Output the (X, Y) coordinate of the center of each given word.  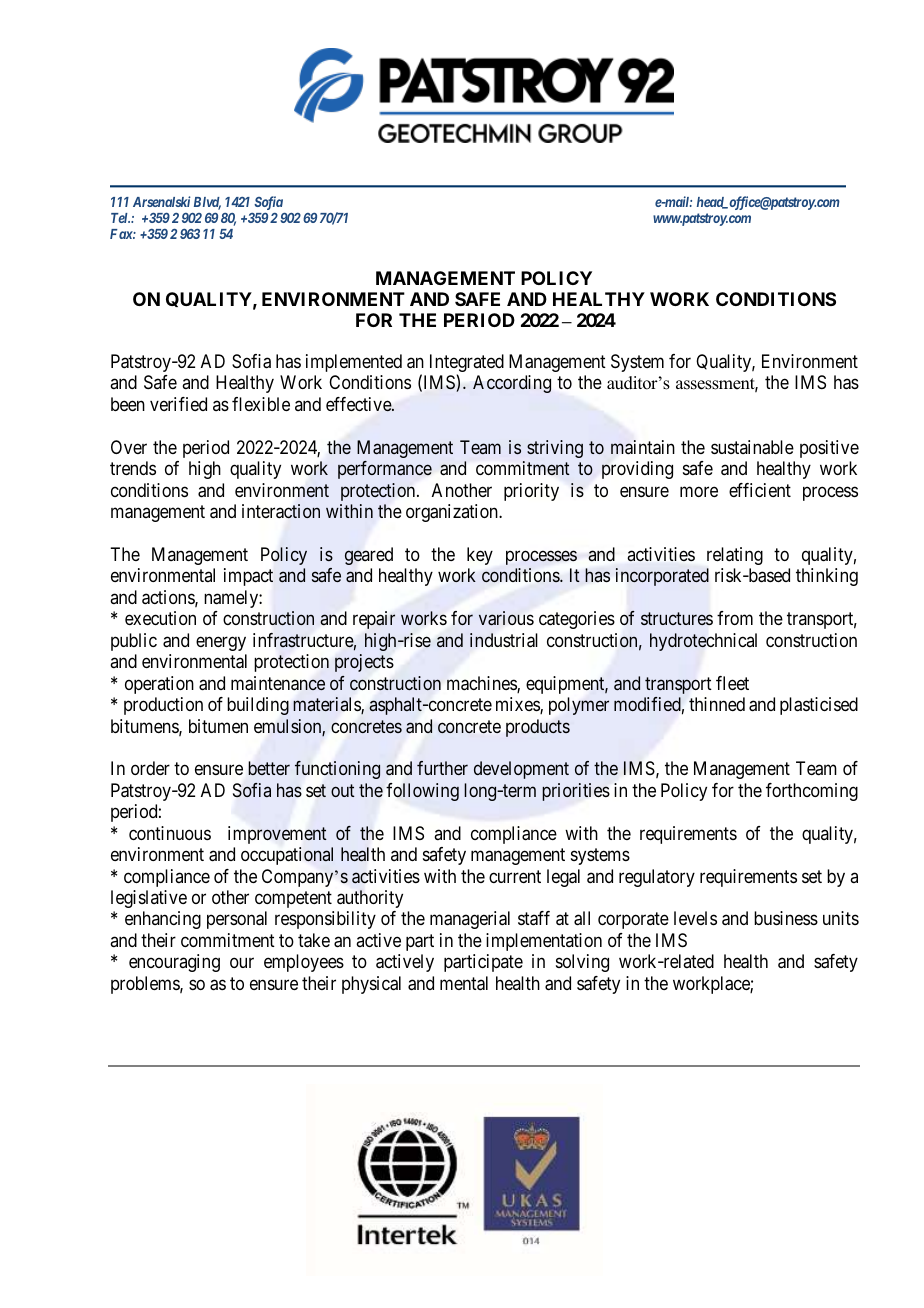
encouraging (174, 963)
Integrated (467, 364)
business (786, 918)
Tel (120, 218)
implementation (544, 942)
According (512, 384)
